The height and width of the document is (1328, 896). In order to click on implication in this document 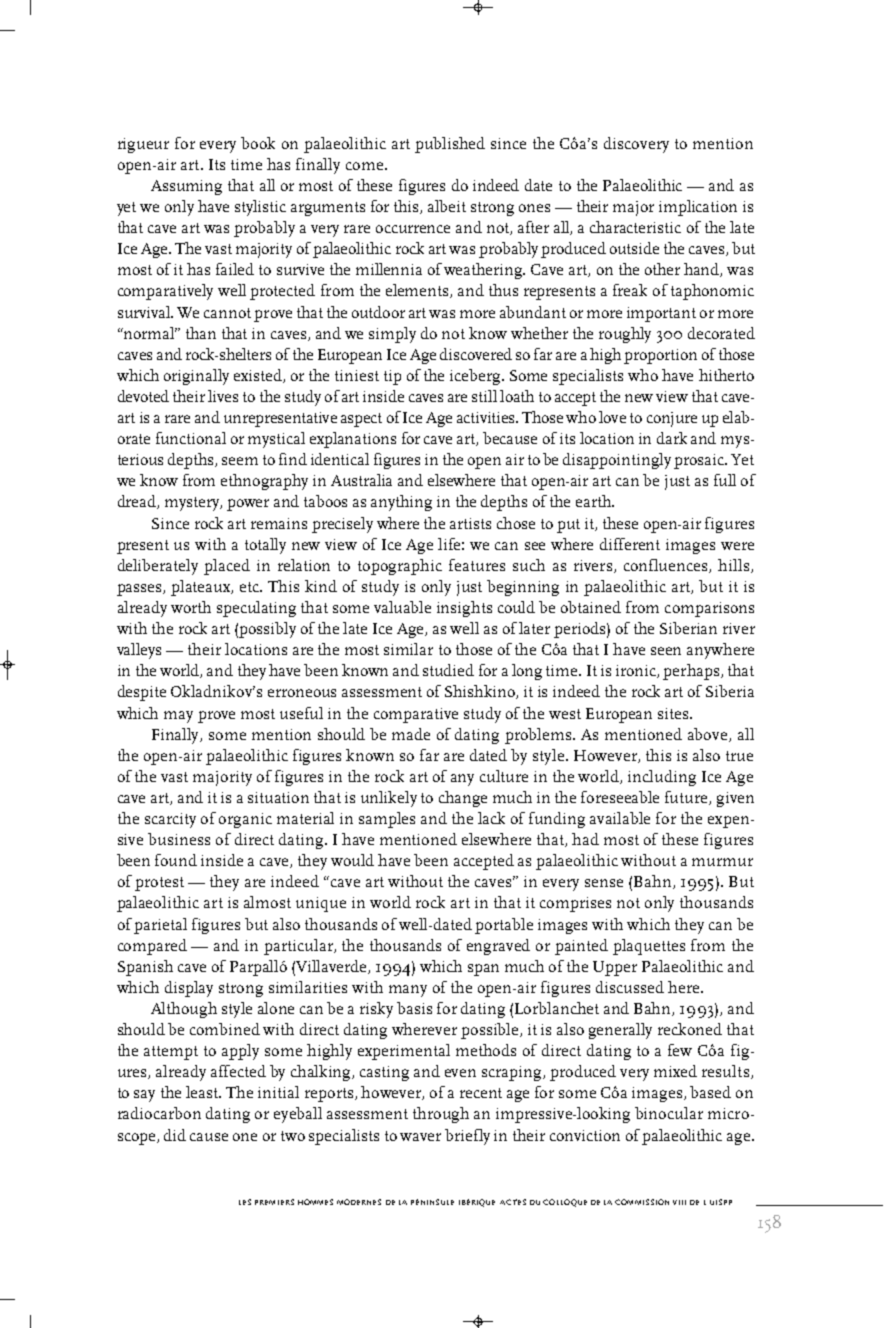, I will do `click(698, 208)`.
